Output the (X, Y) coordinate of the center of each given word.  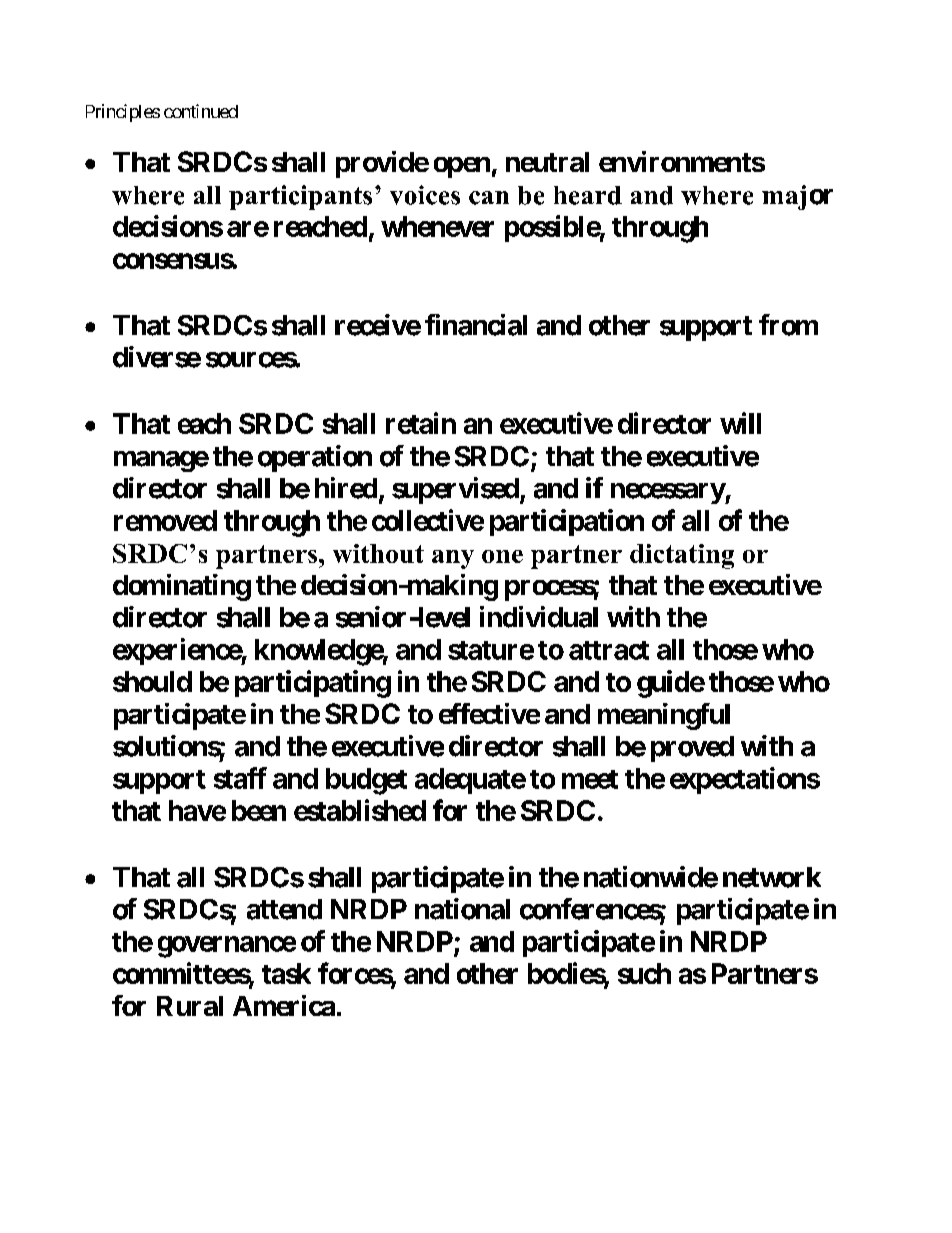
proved (692, 749)
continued (201, 111)
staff (240, 778)
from (788, 325)
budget (366, 781)
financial (476, 325)
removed (165, 520)
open (462, 167)
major (797, 197)
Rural (190, 1006)
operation (315, 458)
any (453, 559)
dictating (682, 556)
